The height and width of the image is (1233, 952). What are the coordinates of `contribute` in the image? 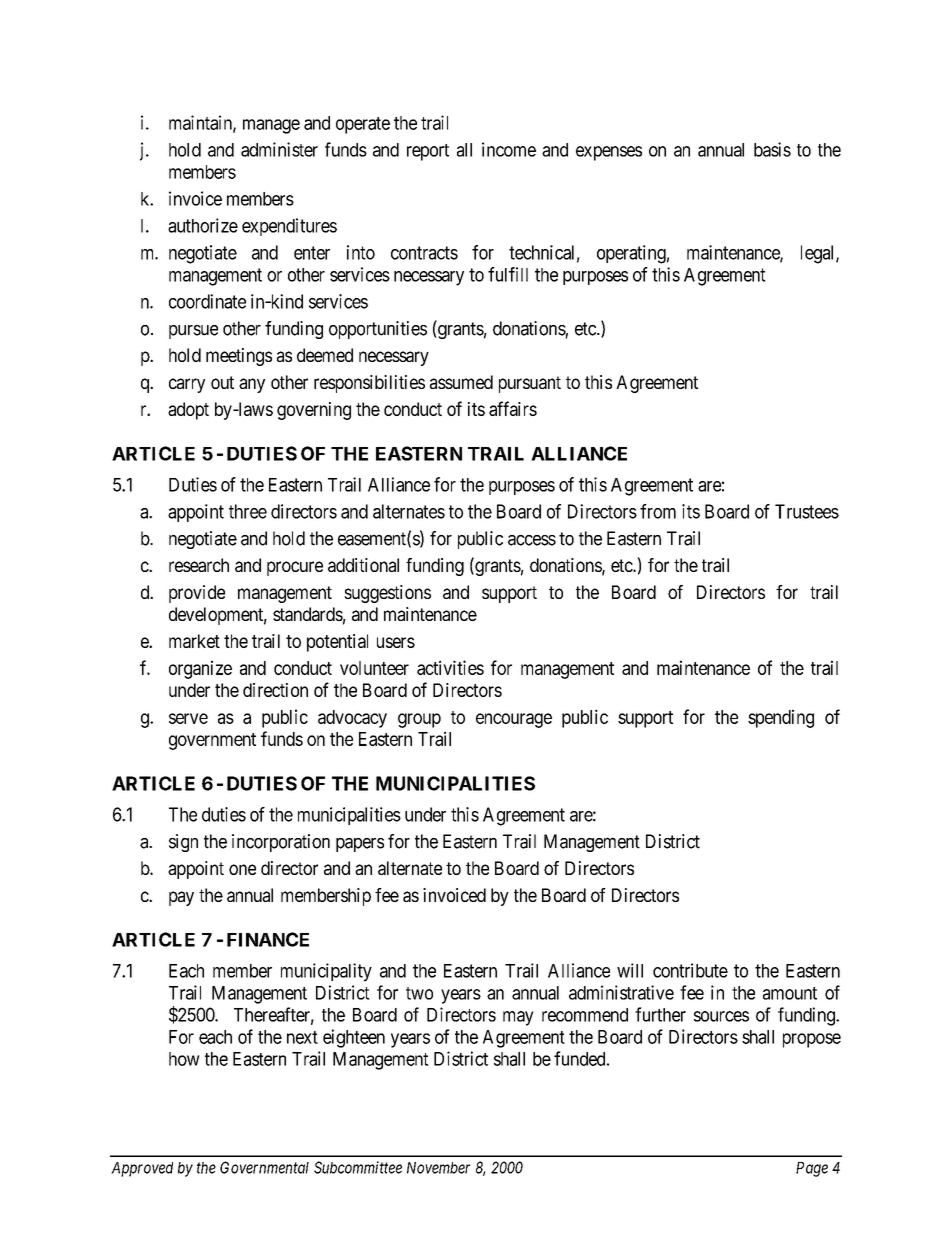 It's located at (690, 970).
